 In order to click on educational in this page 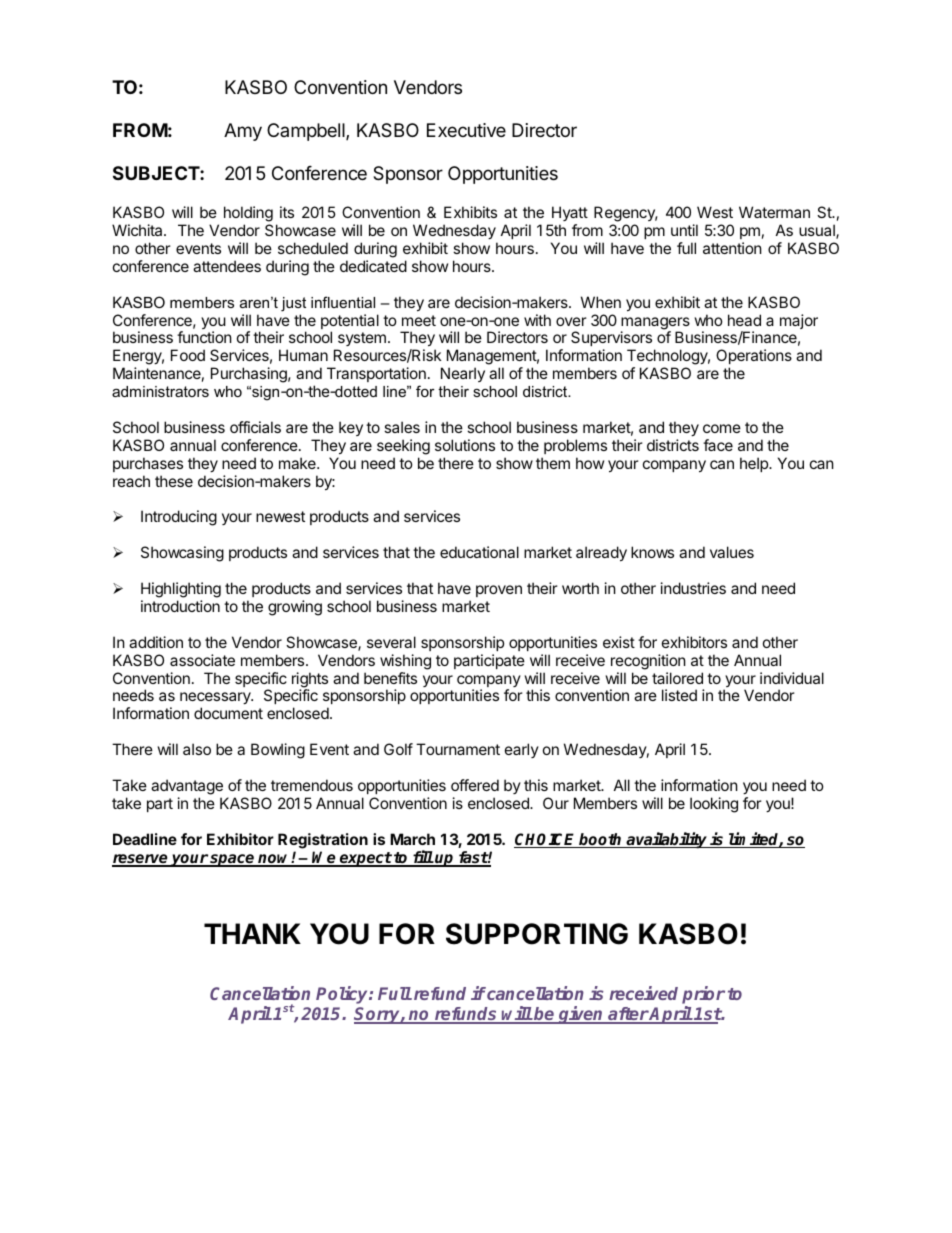, I will do `click(479, 552)`.
